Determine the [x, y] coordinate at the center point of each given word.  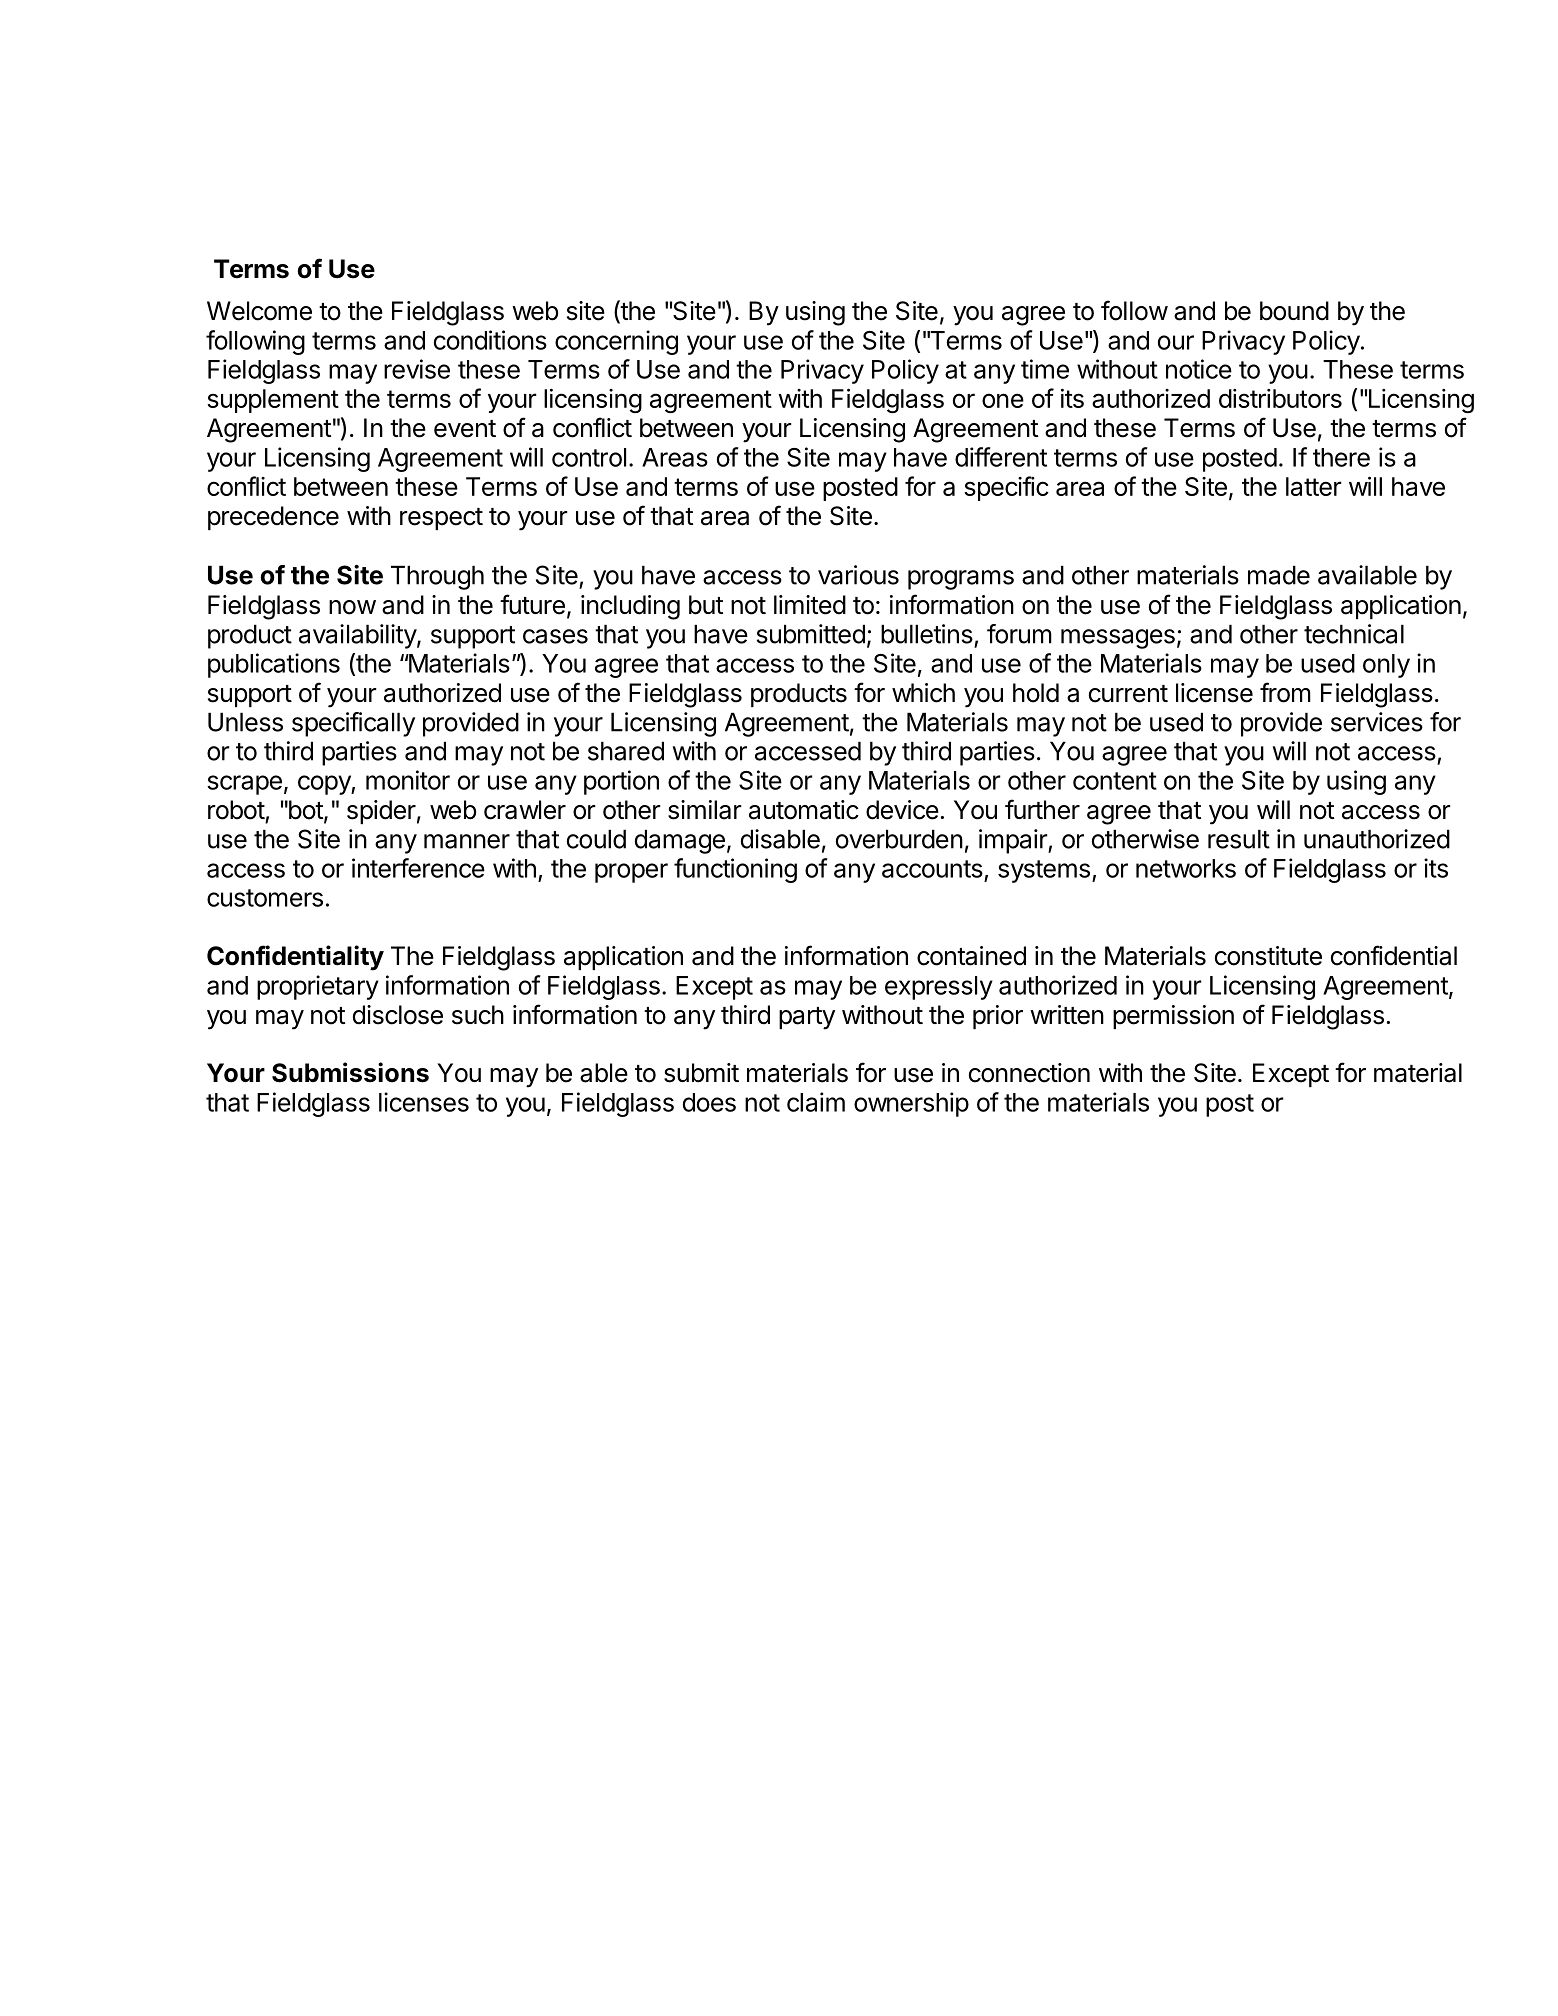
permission [1173, 1017]
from [1285, 692]
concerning [616, 342]
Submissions [350, 1072]
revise [417, 369]
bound [1294, 311]
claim [816, 1102]
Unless [245, 722]
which [923, 693]
